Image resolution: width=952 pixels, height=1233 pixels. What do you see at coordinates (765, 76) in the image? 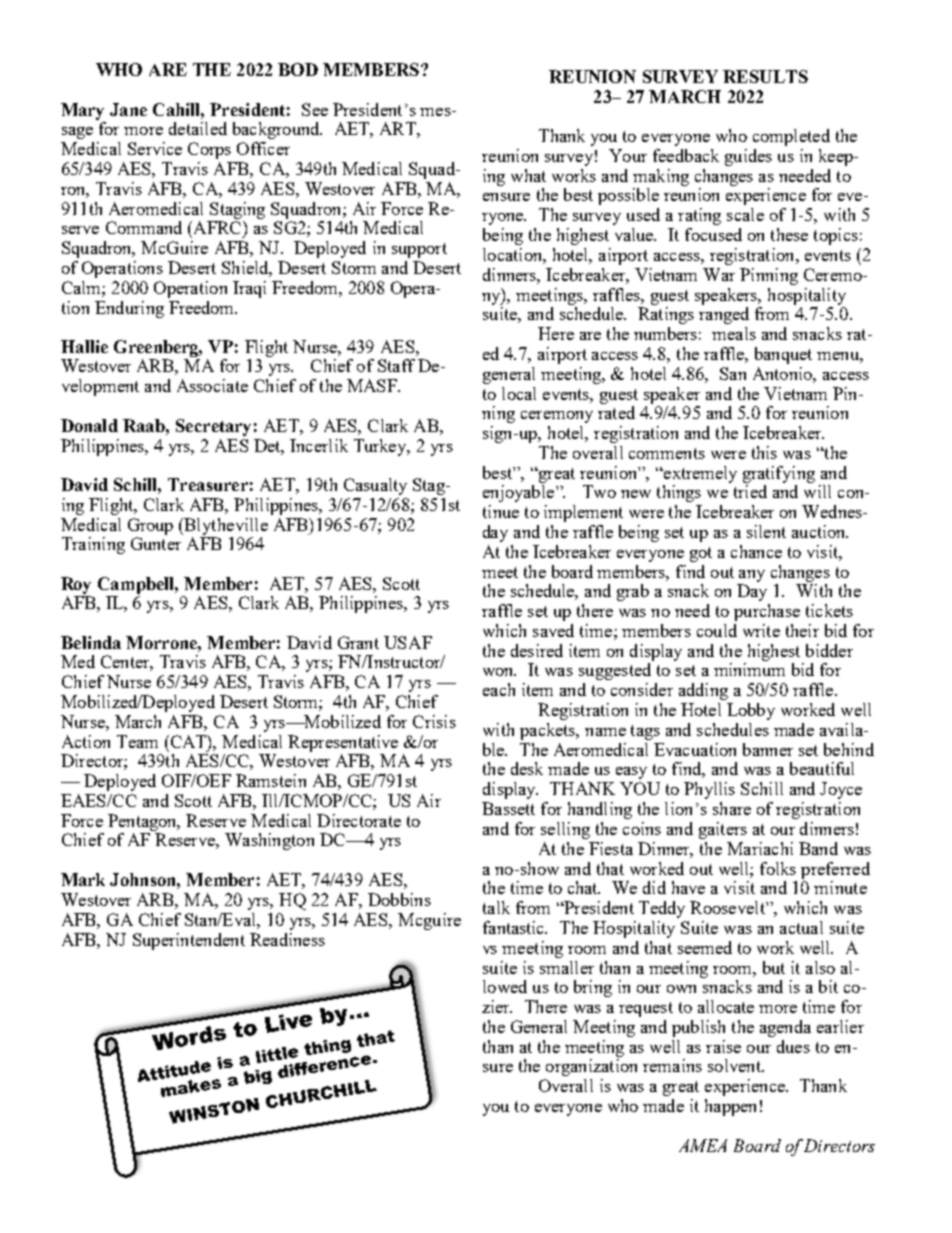
I see `RESULTS` at bounding box center [765, 76].
